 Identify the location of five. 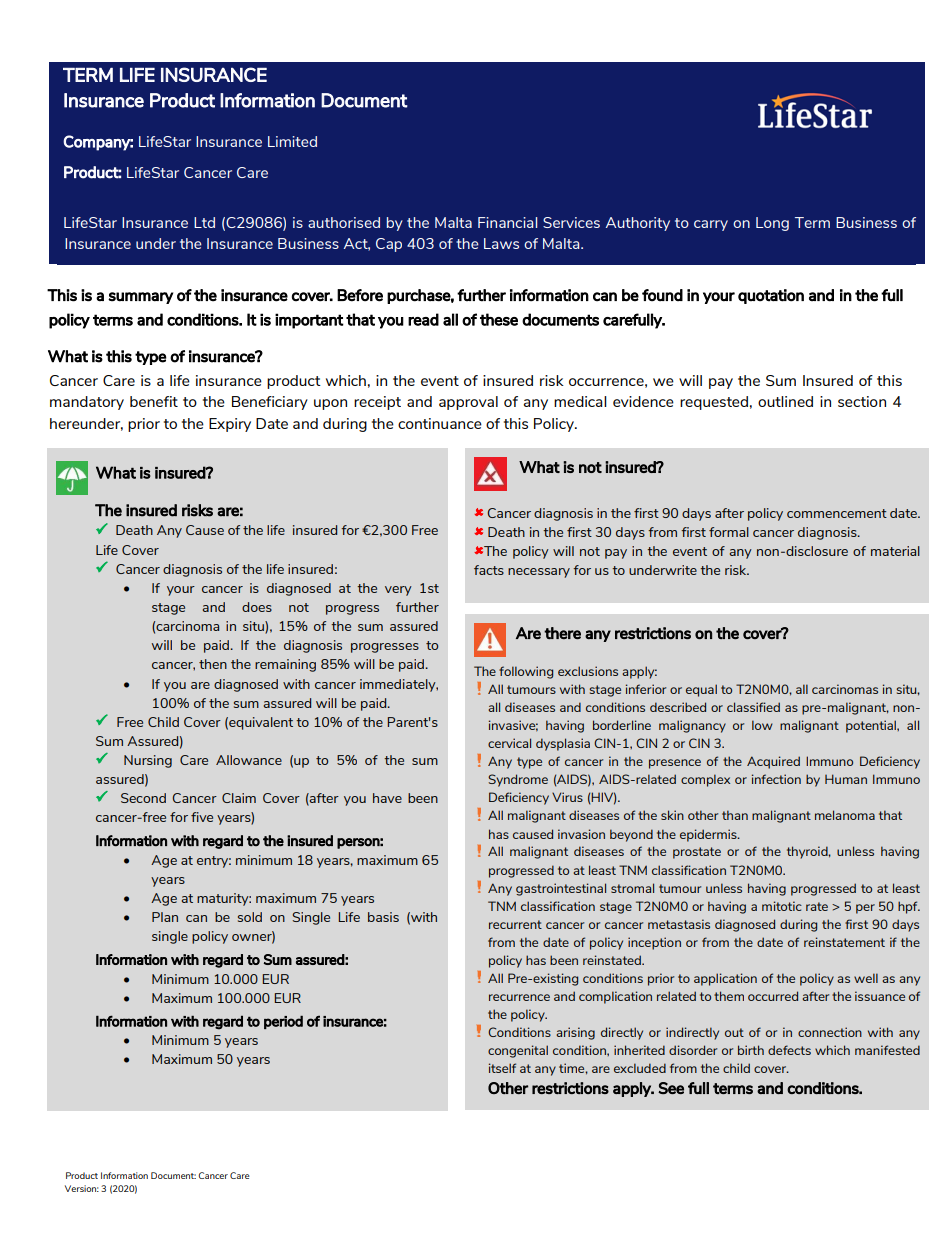
(202, 817).
